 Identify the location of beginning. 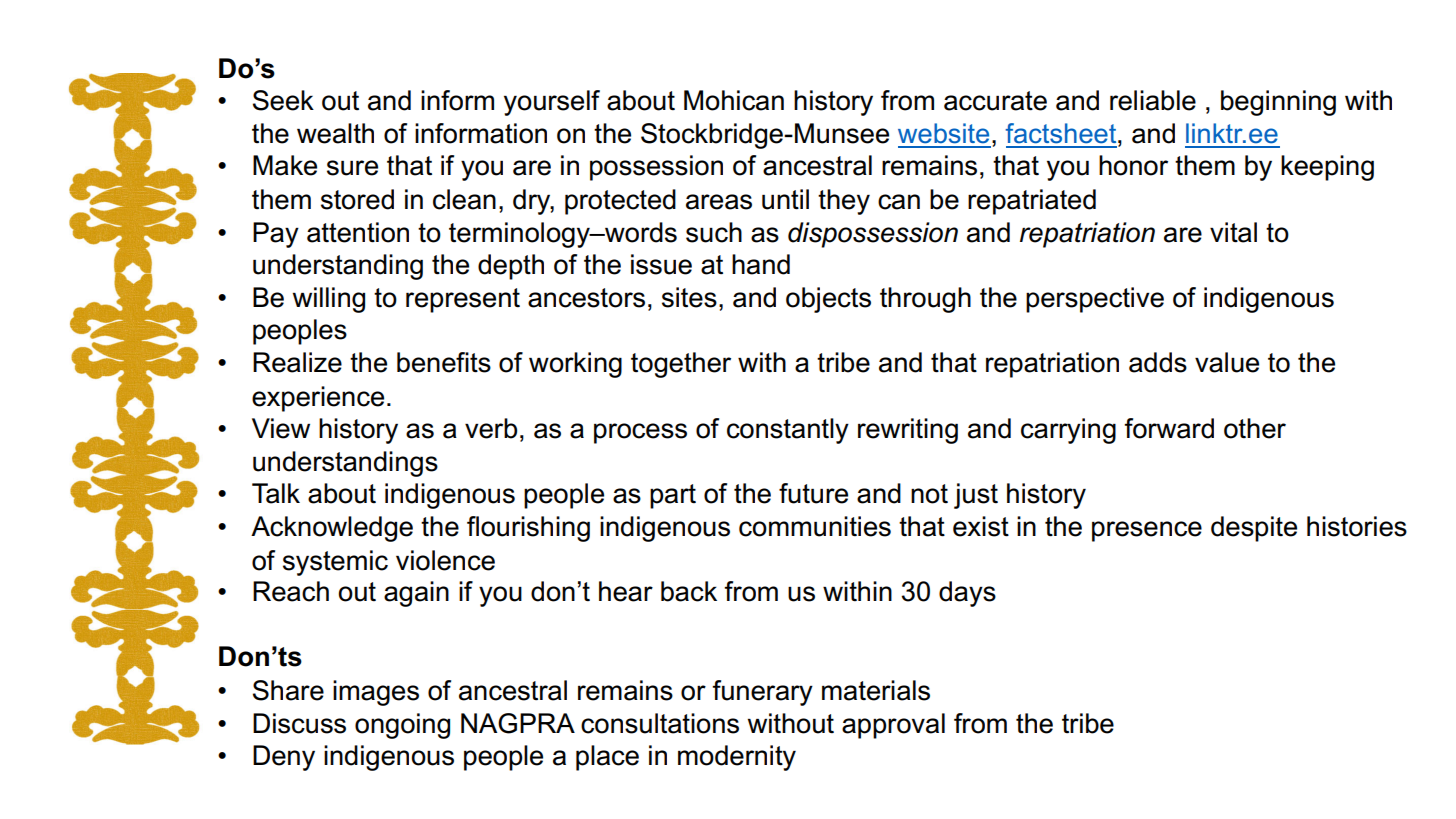
(1278, 103).
